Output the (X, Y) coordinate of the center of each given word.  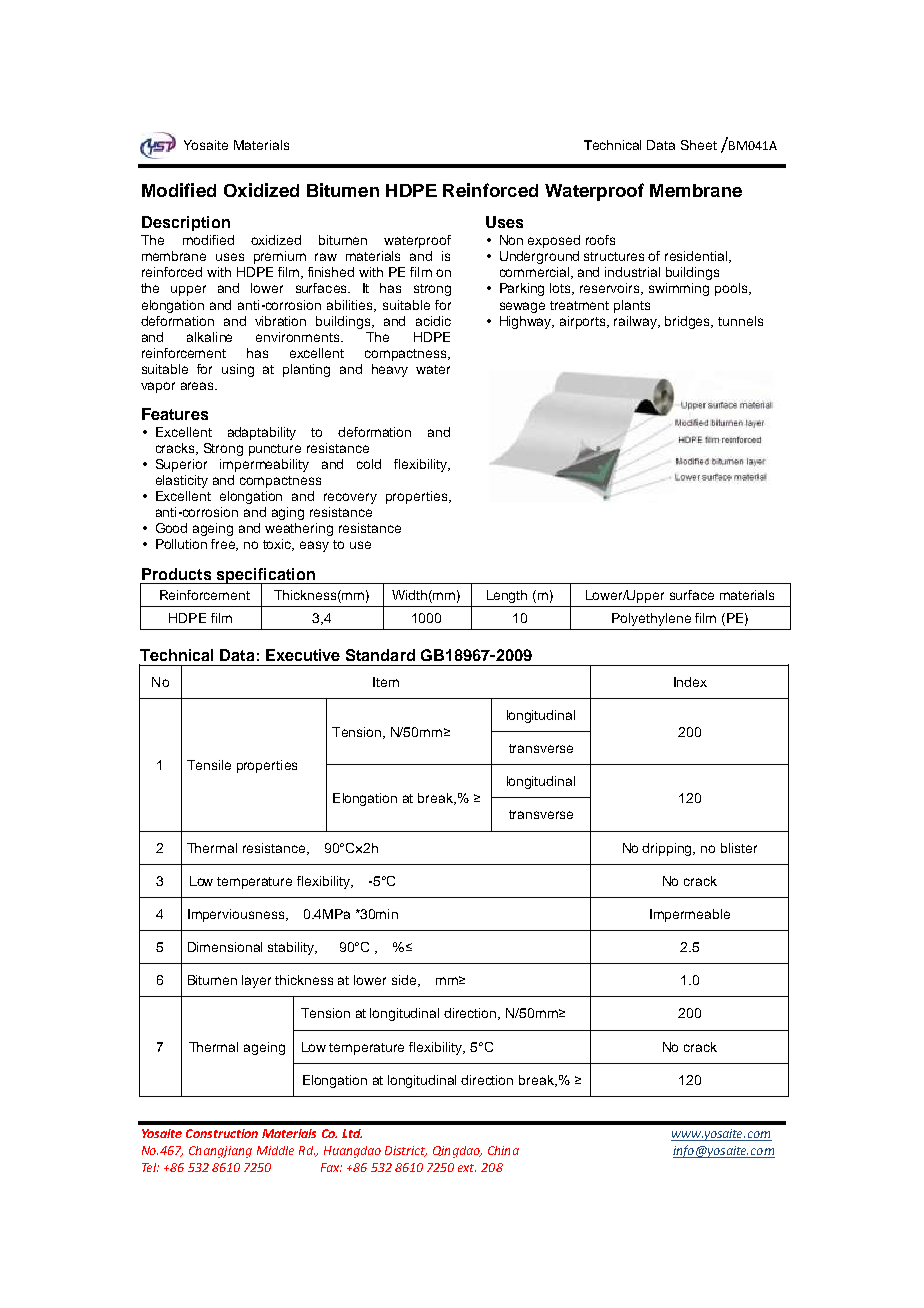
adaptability (262, 433)
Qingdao (457, 1152)
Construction (222, 1133)
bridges (689, 322)
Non (511, 240)
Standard (380, 655)
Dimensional (225, 947)
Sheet (699, 145)
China (503, 1150)
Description (186, 223)
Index (690, 682)
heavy (390, 370)
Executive (303, 655)
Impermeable (690, 915)
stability (292, 948)
